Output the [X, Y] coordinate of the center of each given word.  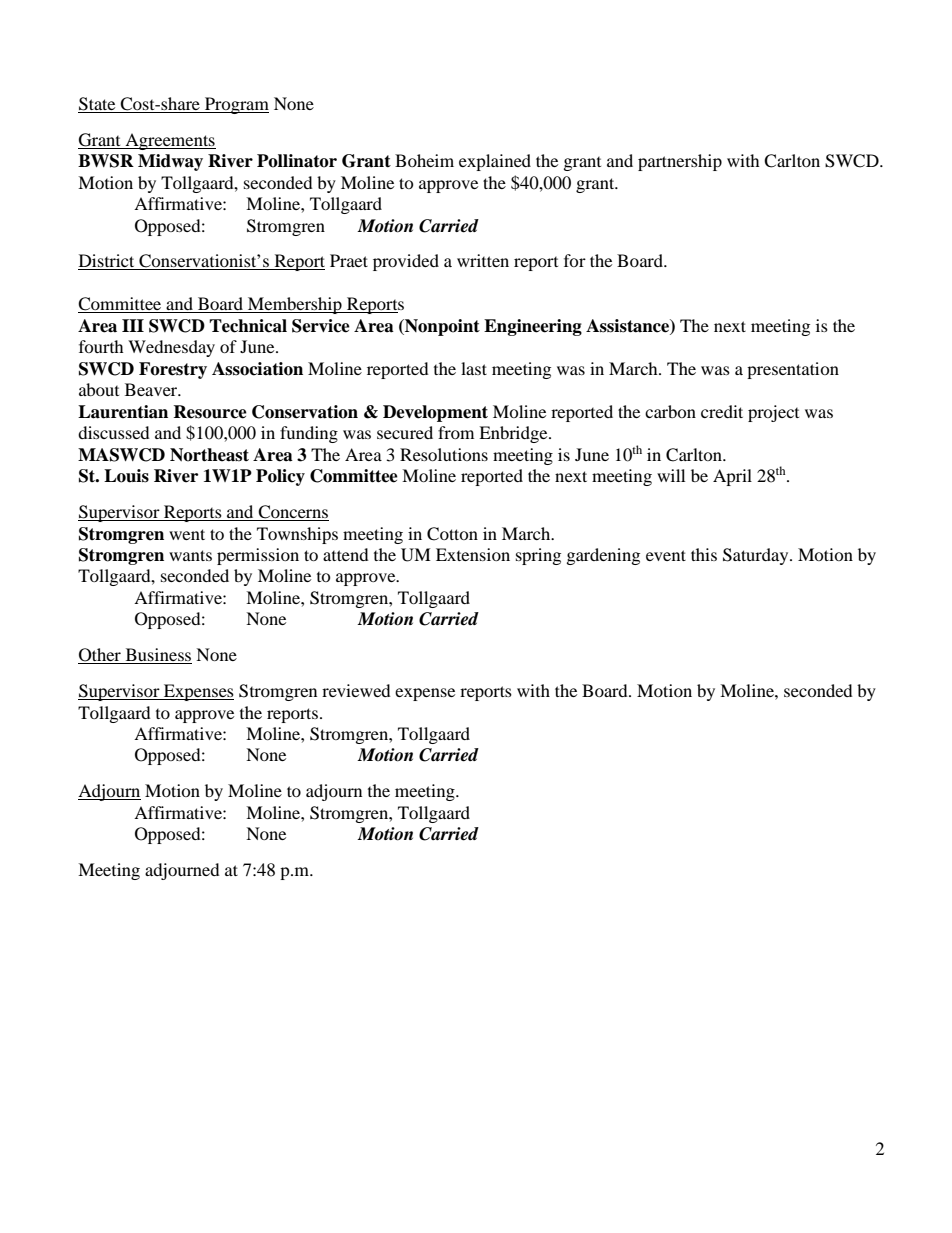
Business [157, 656]
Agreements [169, 141]
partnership [680, 162]
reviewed [356, 690]
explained [495, 162]
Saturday [757, 556]
